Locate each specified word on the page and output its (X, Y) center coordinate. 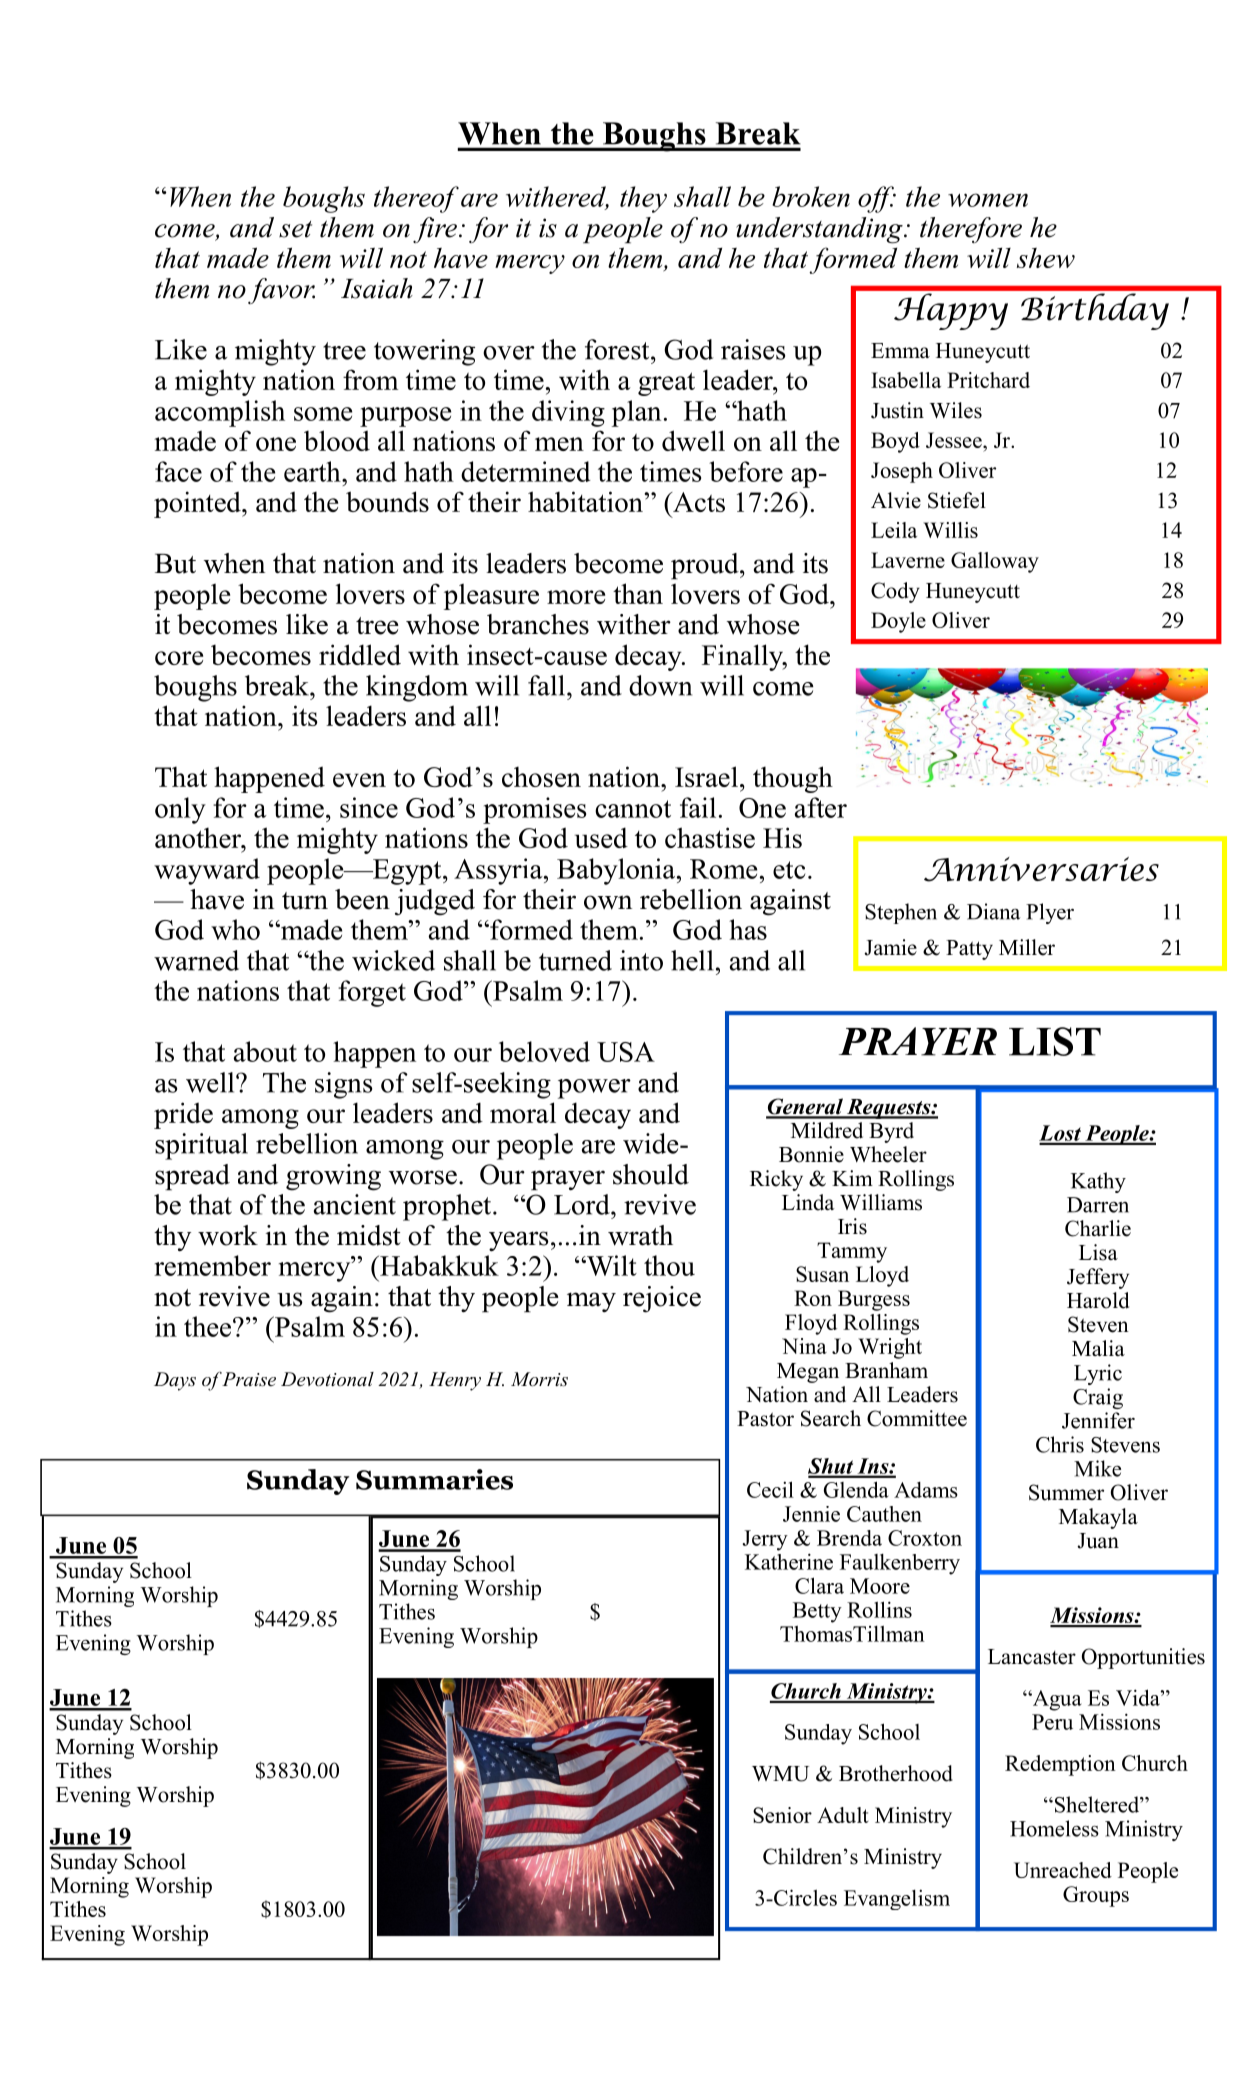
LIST (1055, 1041)
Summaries (434, 1479)
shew (1046, 258)
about (265, 1051)
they (643, 199)
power (594, 1089)
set (295, 229)
